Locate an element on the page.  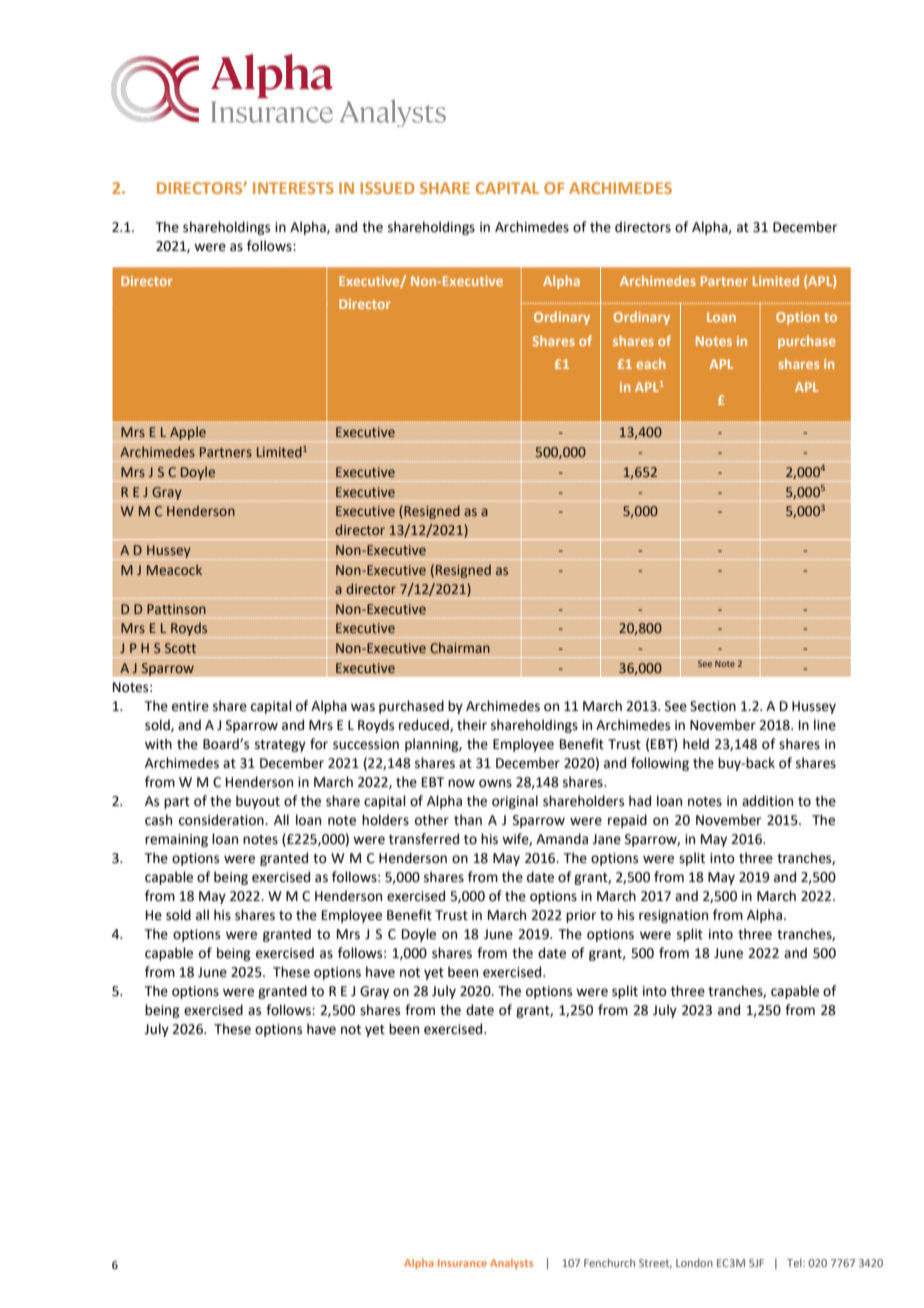
remaining is located at coordinates (176, 840).
